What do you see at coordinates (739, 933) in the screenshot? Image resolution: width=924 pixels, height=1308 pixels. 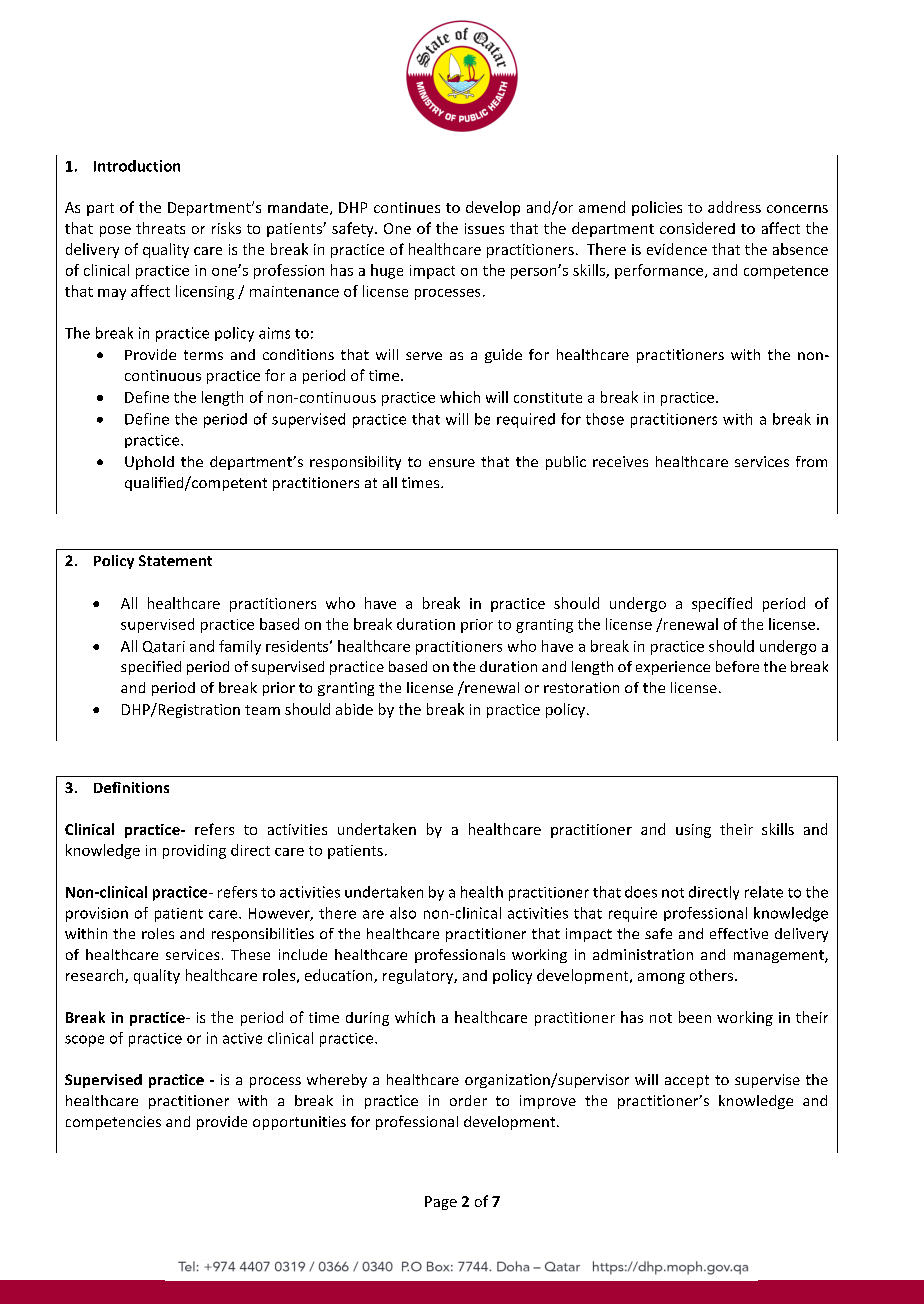 I see `effective` at bounding box center [739, 933].
